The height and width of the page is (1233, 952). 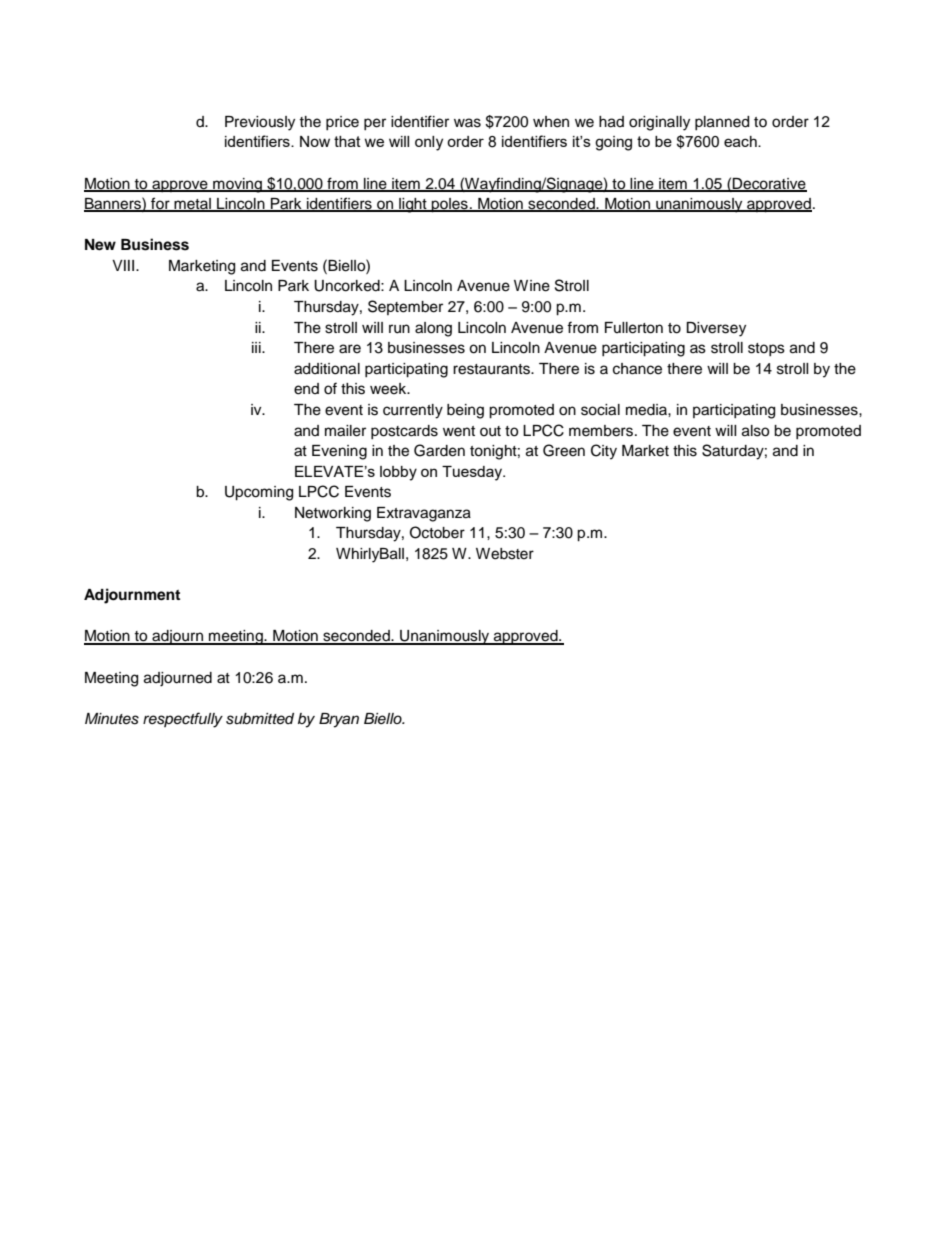 I want to click on only, so click(x=429, y=143).
